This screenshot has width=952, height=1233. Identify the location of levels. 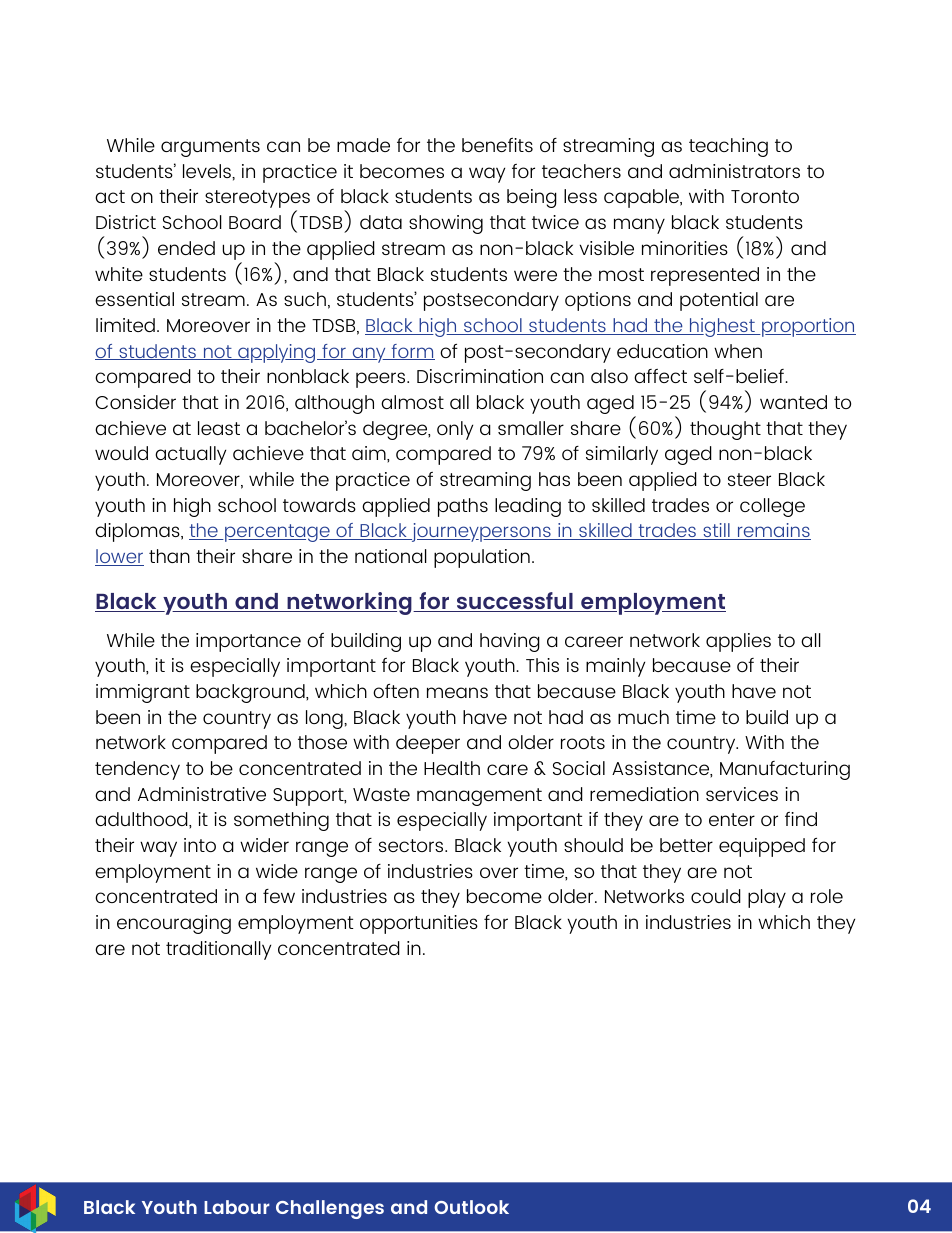
(208, 171).
